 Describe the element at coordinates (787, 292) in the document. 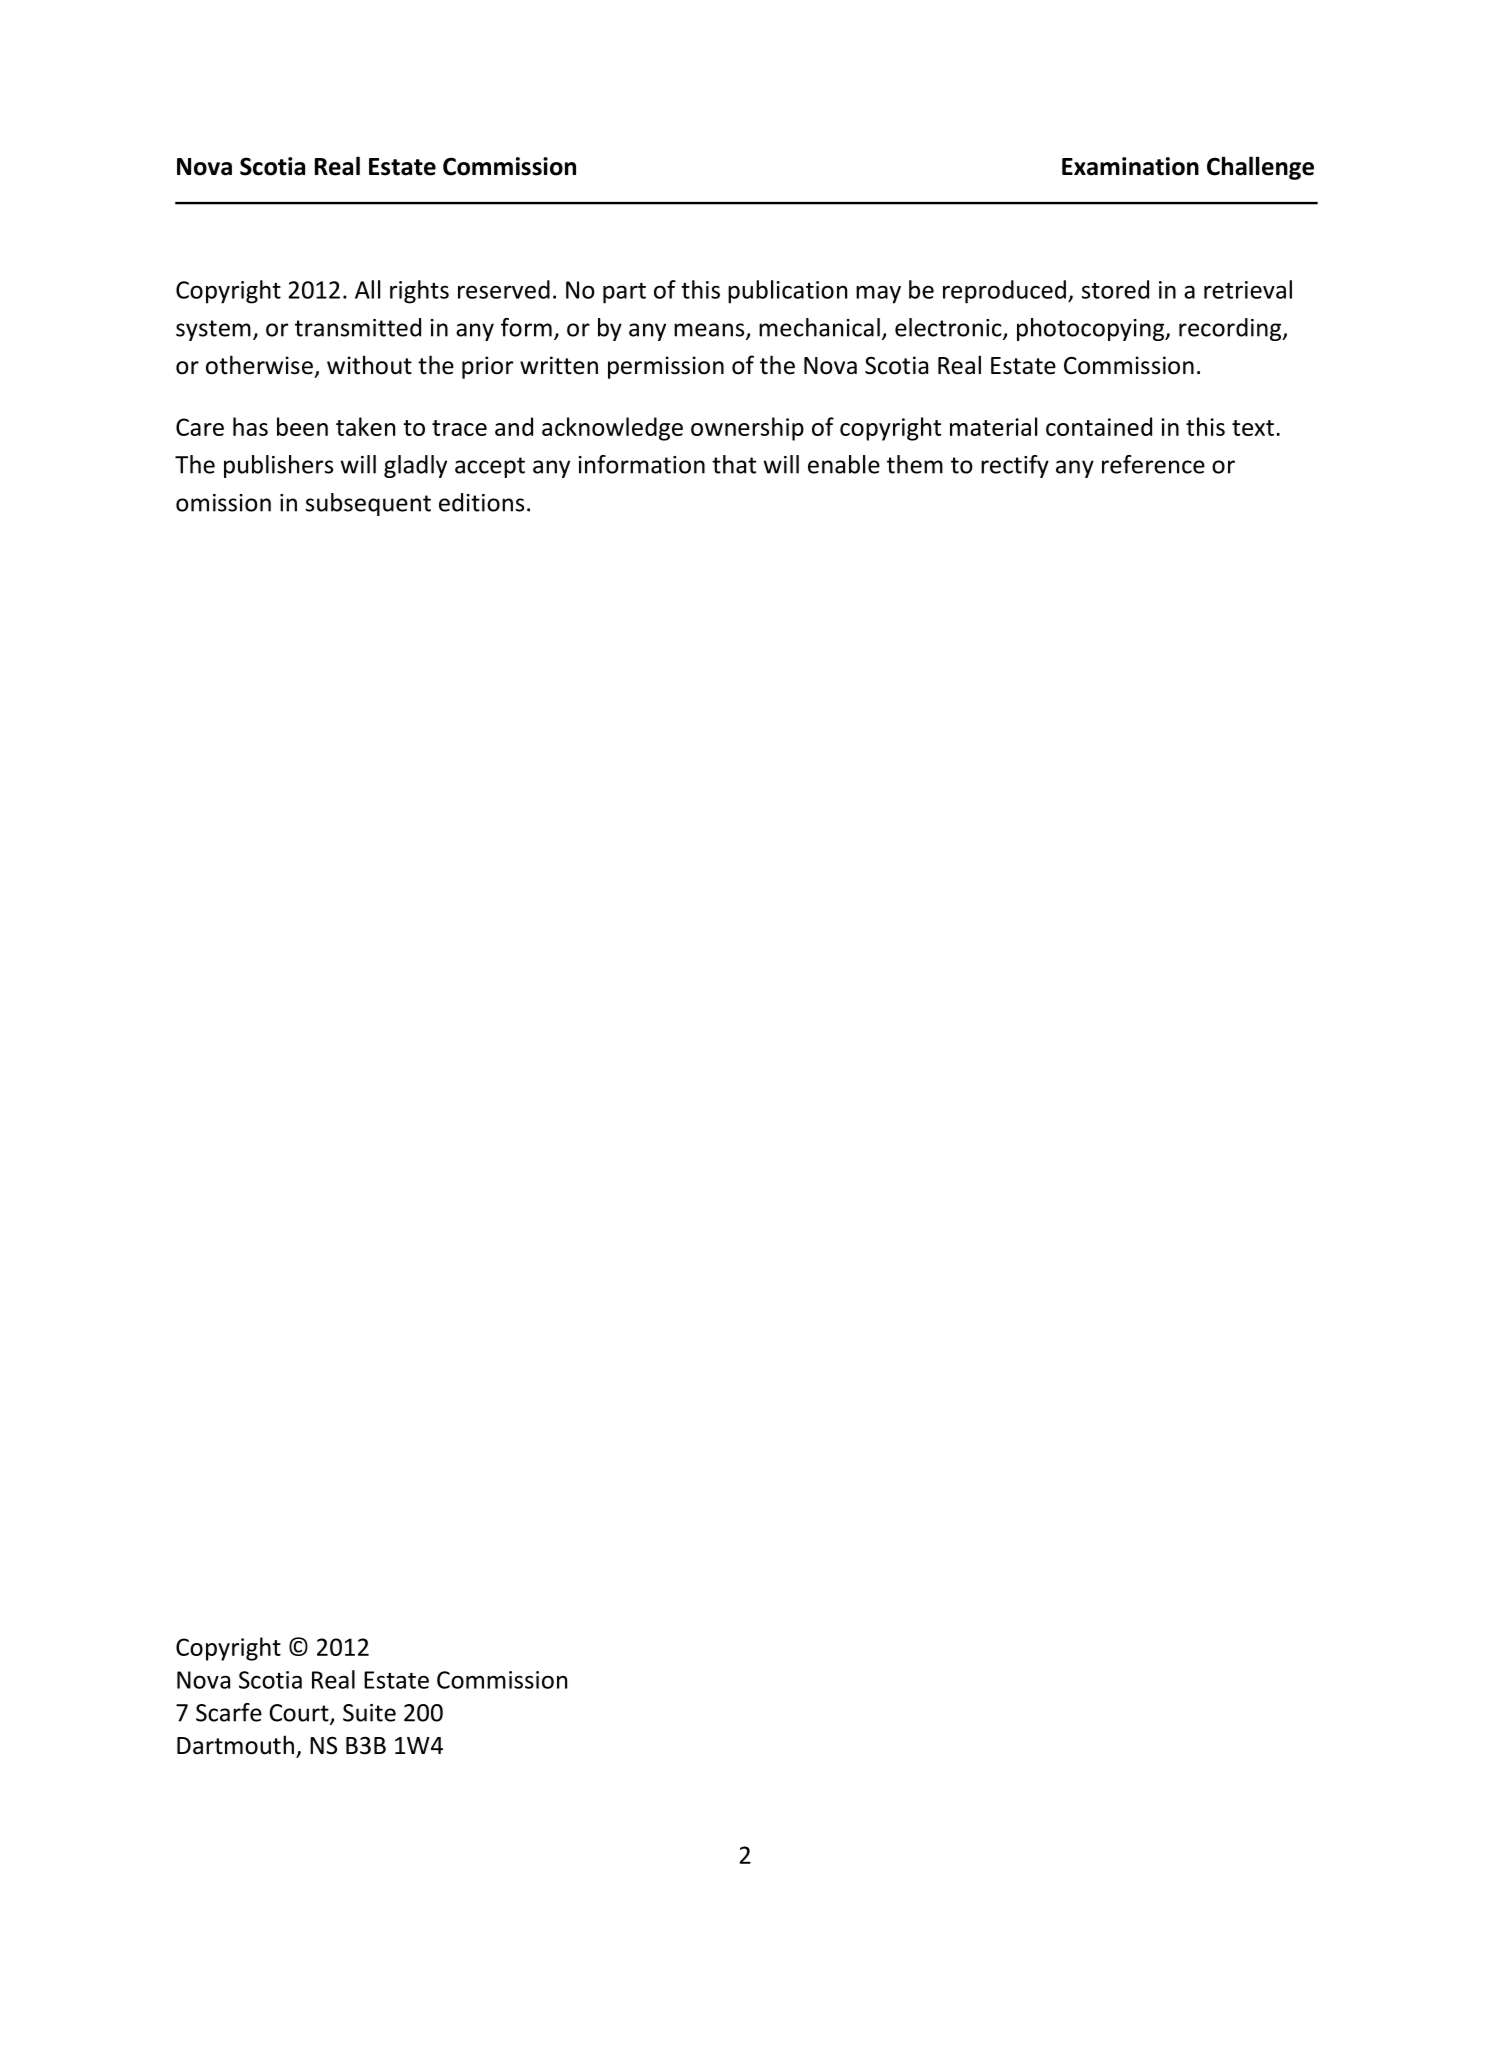

I see `publication` at that location.
